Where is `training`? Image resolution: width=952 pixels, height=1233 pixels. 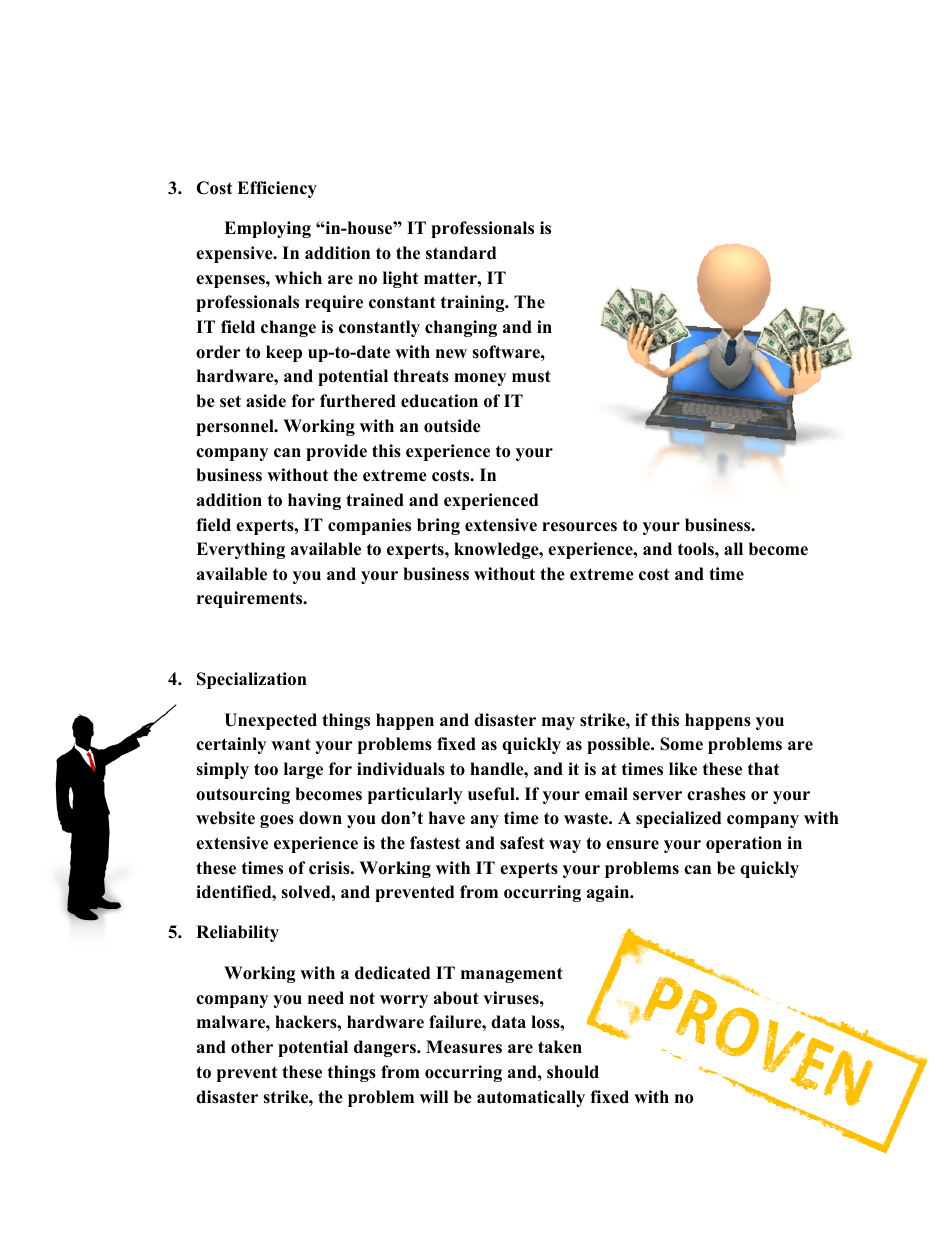
training is located at coordinates (474, 303).
